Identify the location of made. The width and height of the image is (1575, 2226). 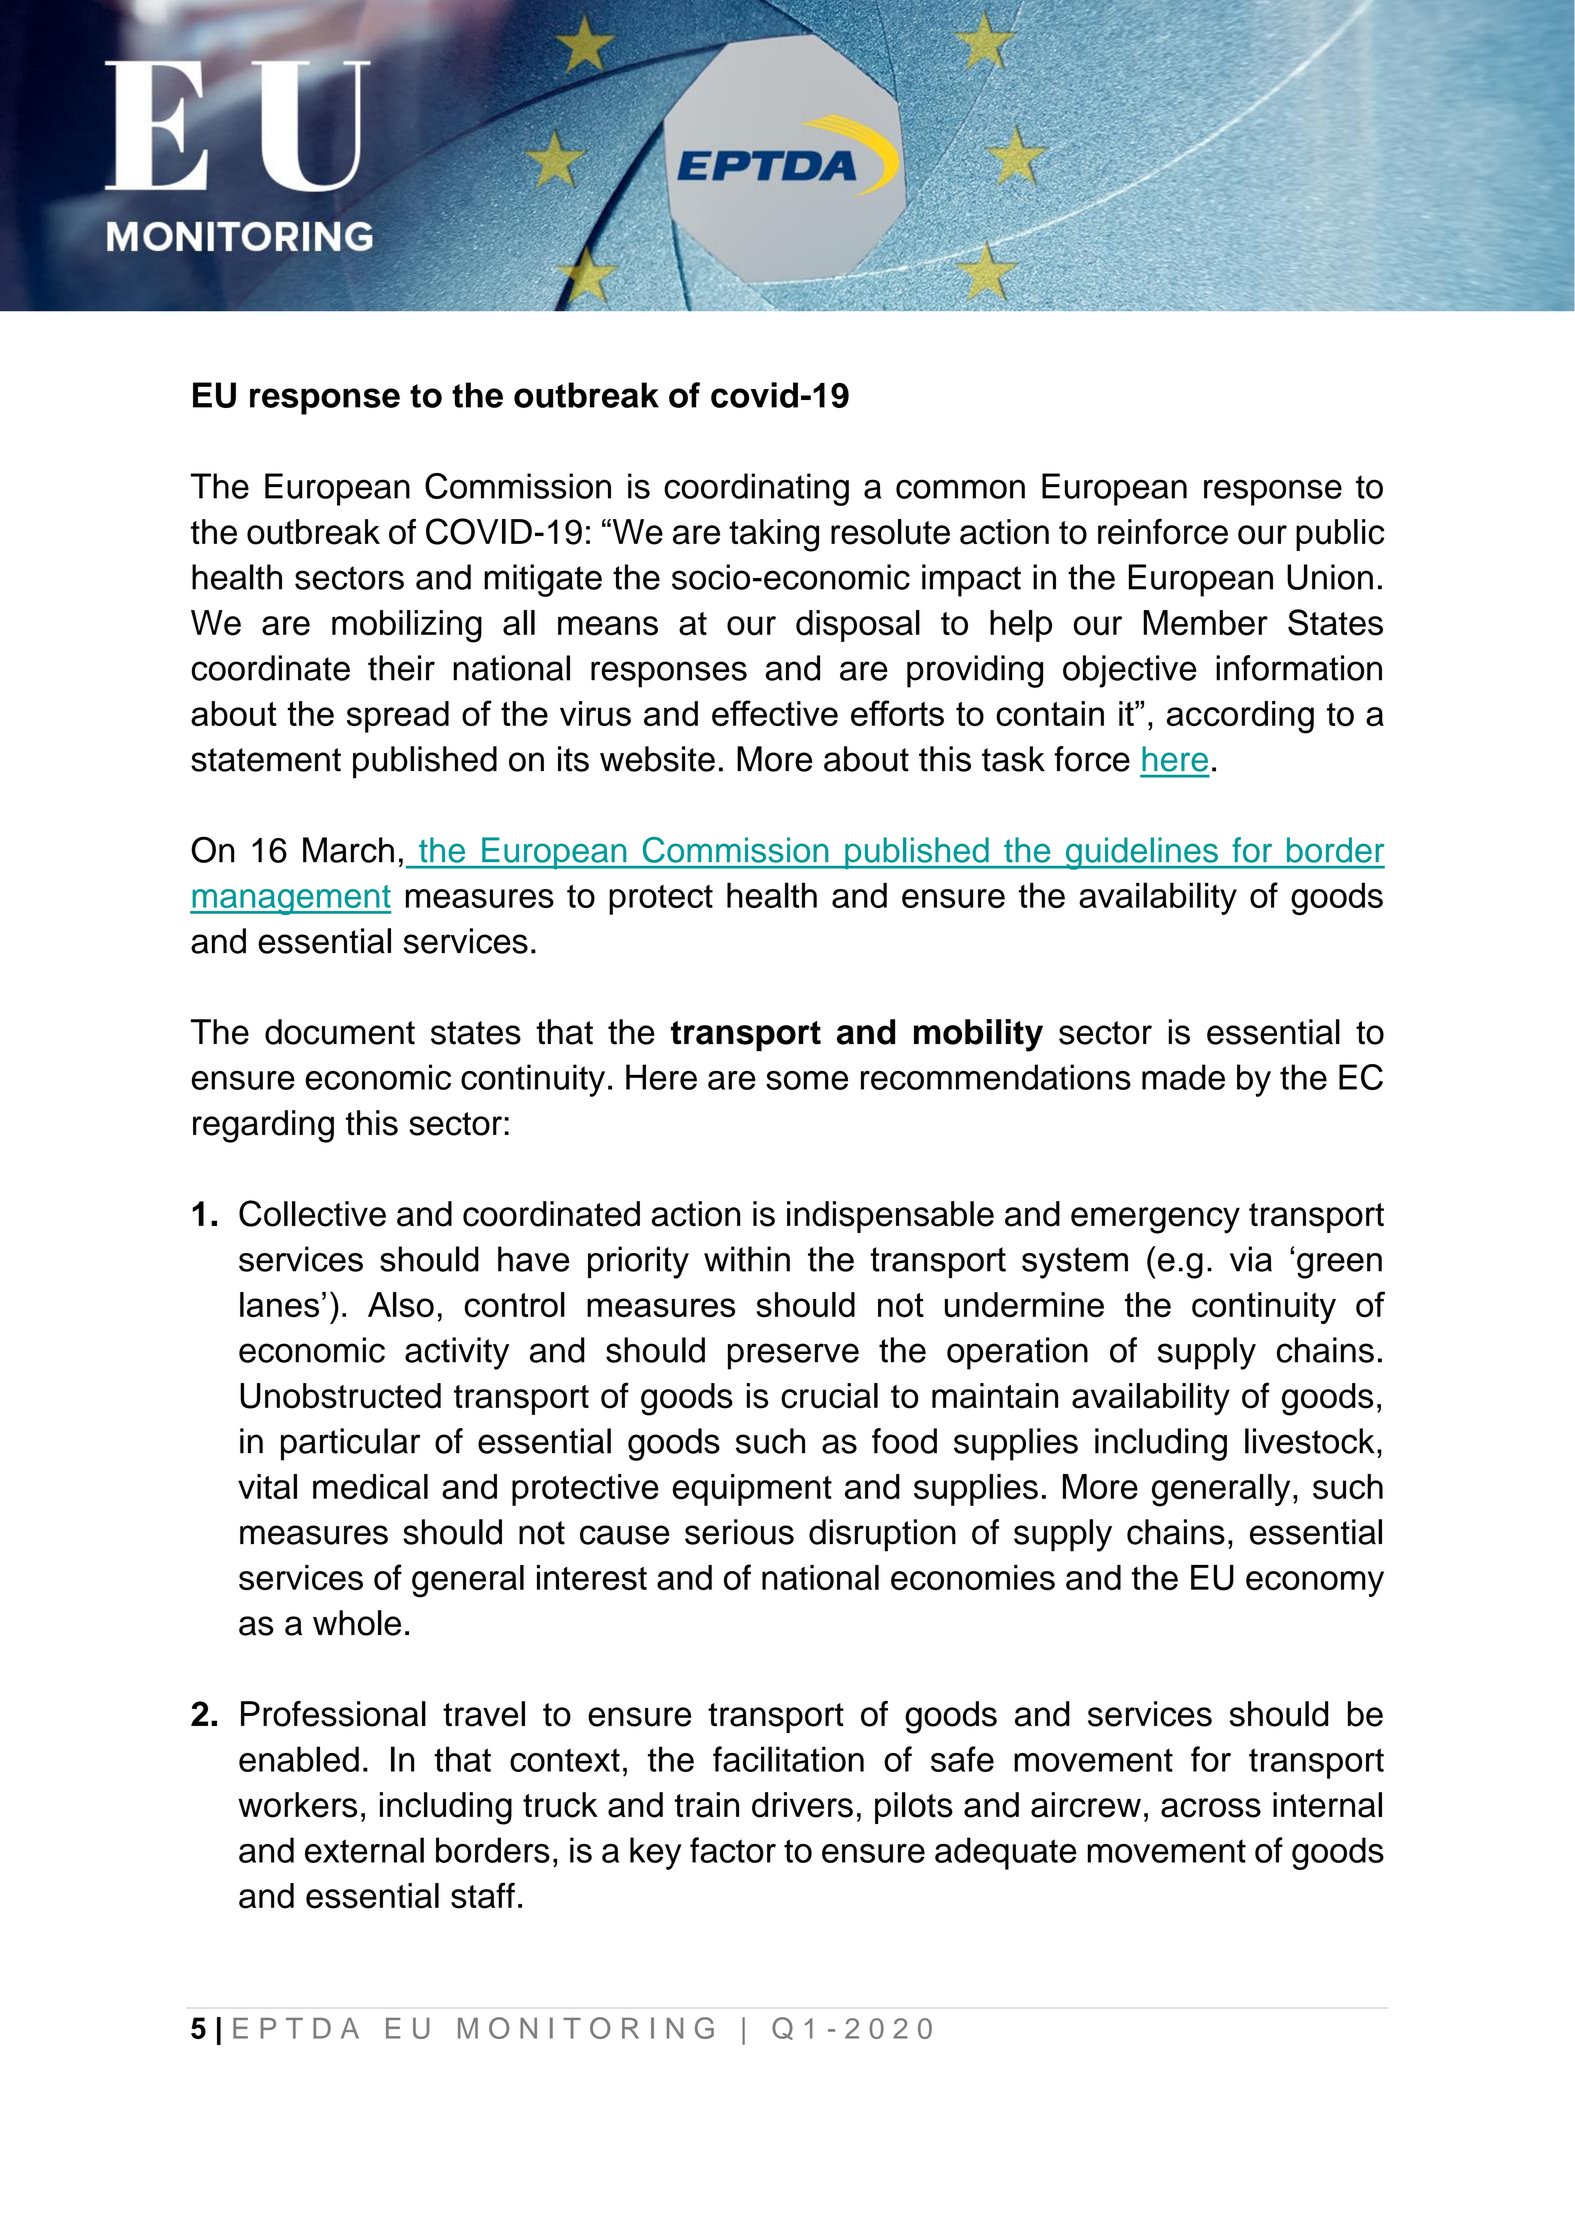
(1183, 1077).
